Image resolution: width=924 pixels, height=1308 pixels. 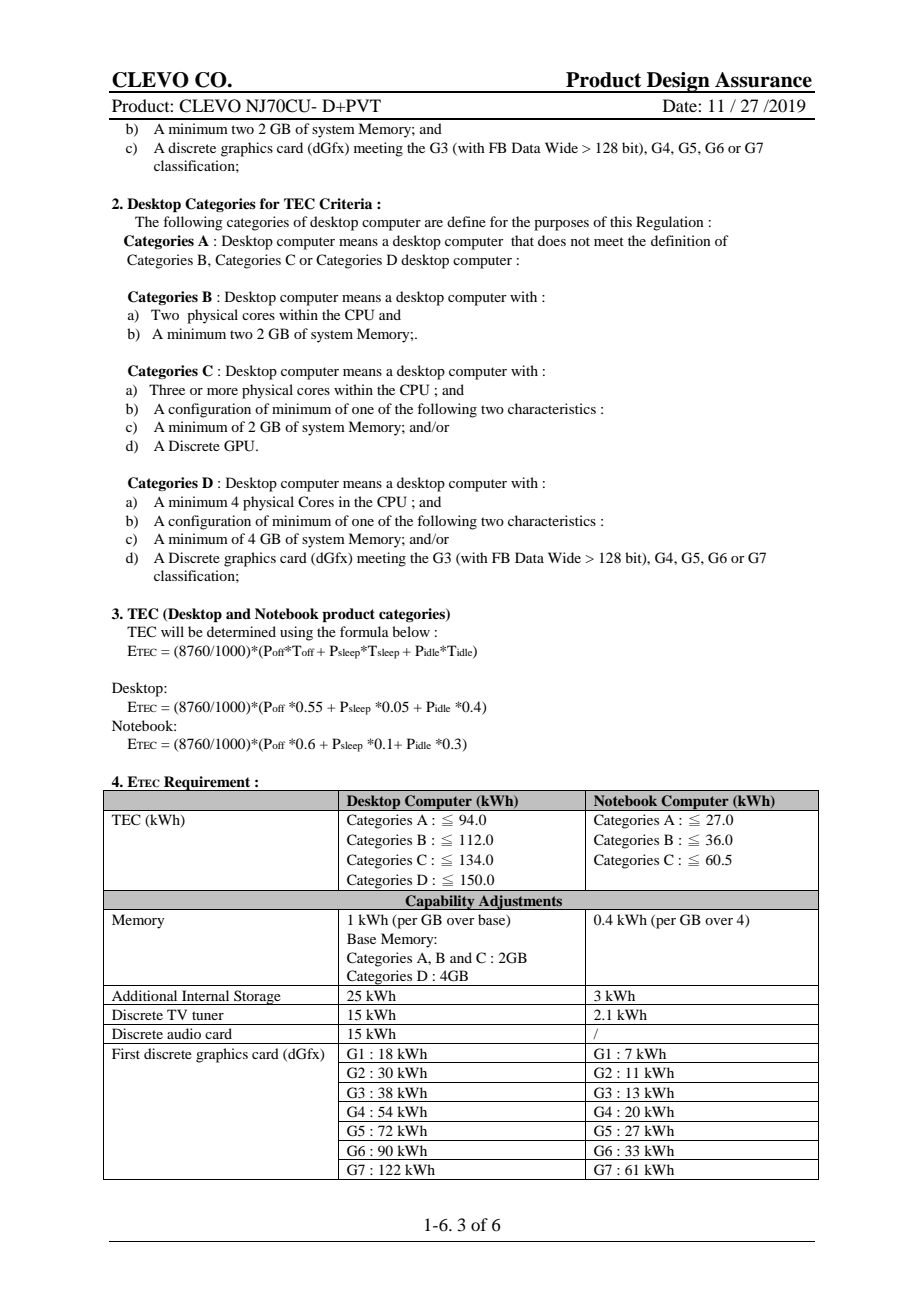 What do you see at coordinates (678, 82) in the screenshot?
I see `Design` at bounding box center [678, 82].
